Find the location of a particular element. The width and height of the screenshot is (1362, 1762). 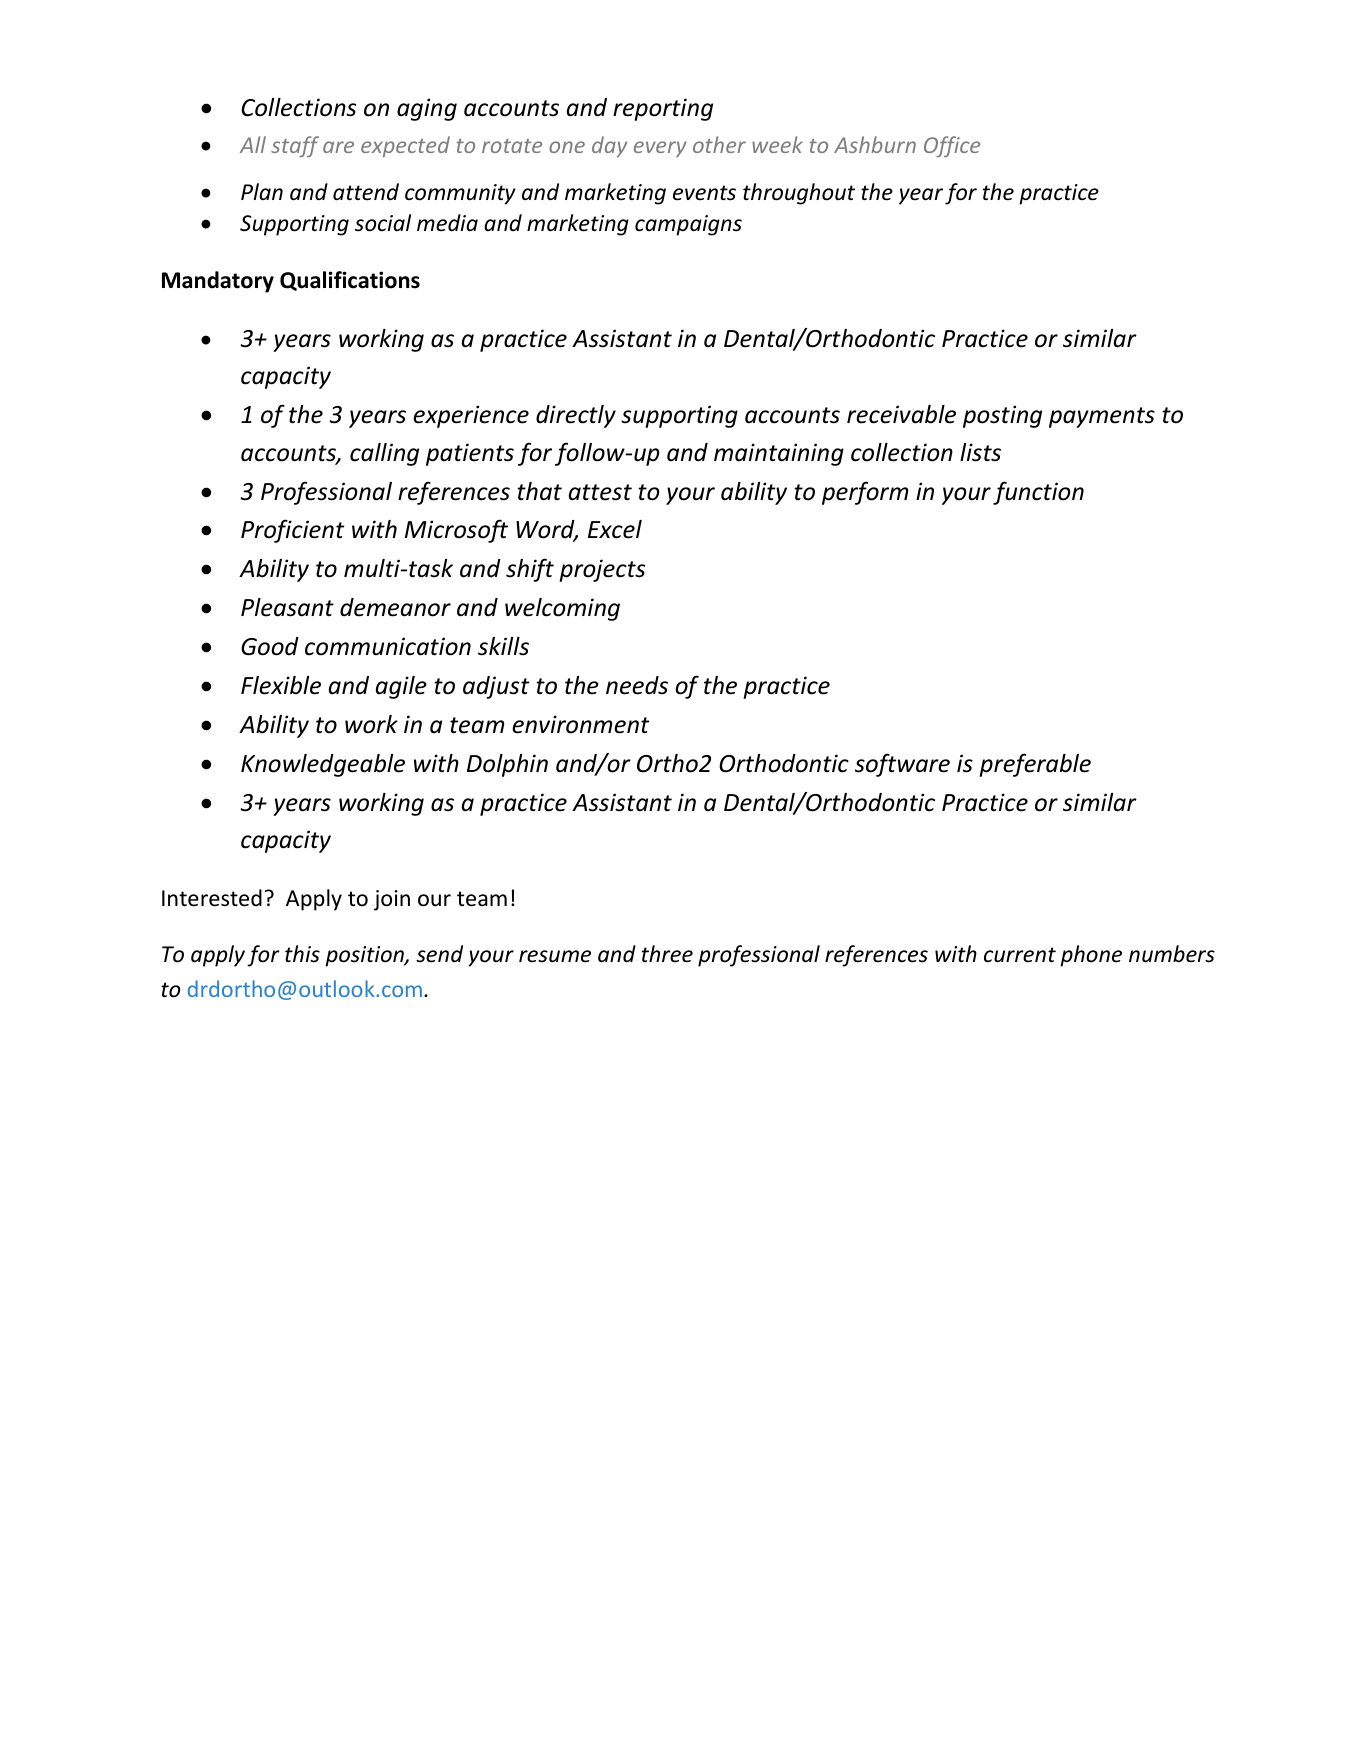

Excel is located at coordinates (615, 529).
